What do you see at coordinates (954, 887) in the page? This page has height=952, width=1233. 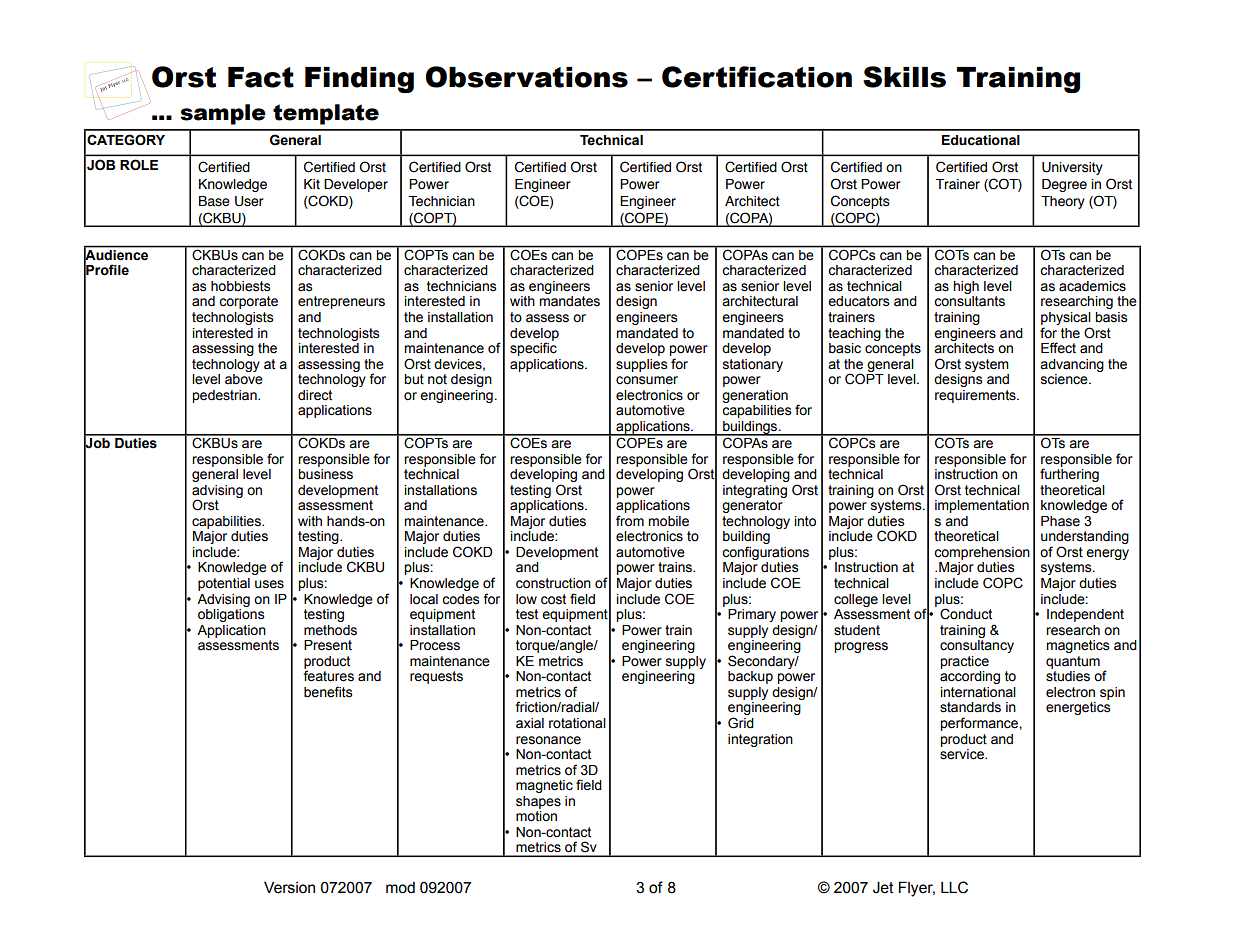 I see `LLC` at bounding box center [954, 887].
